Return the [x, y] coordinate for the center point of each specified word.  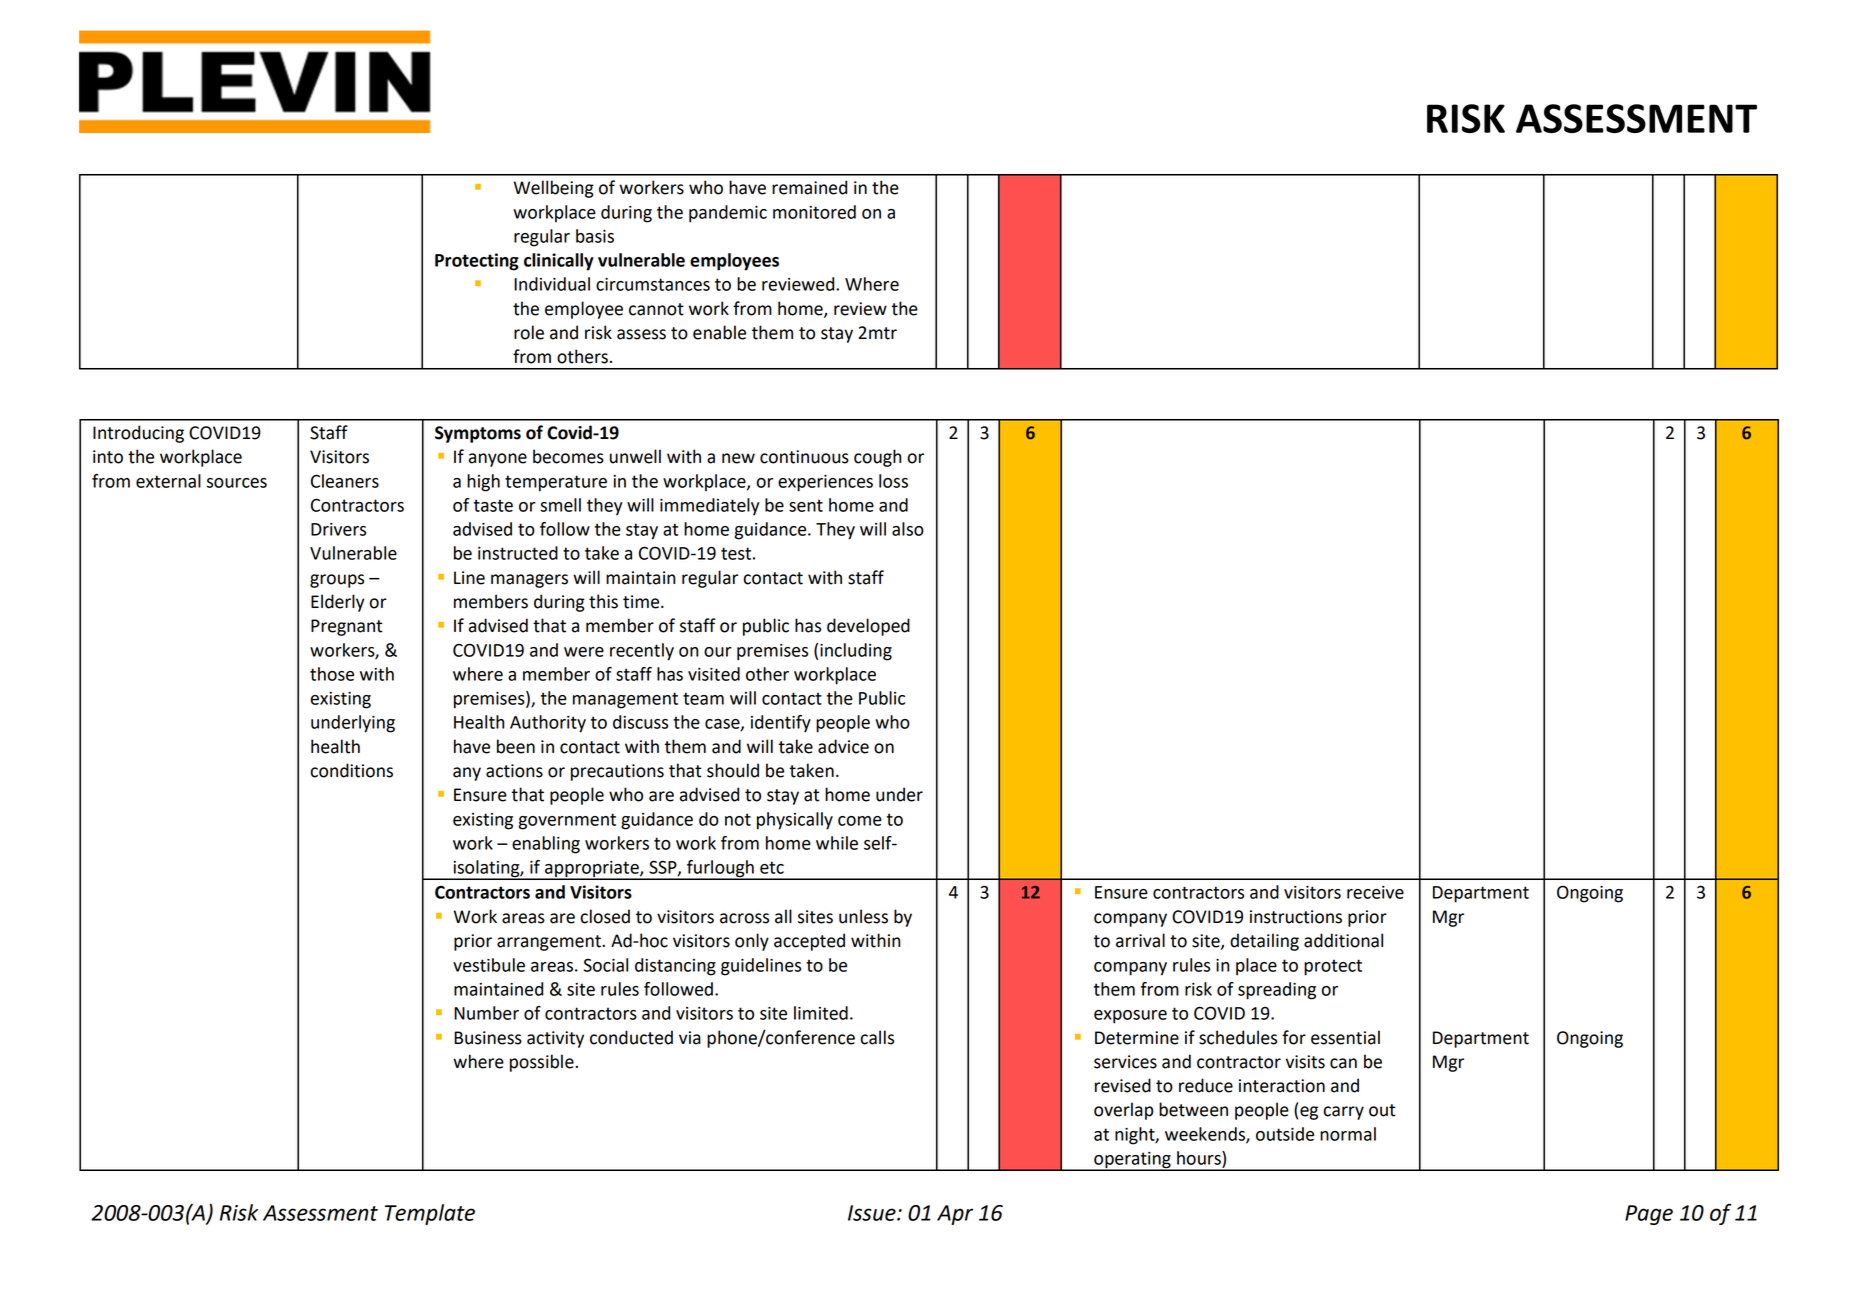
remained [809, 187]
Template [430, 1214]
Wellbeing [554, 189]
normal [1348, 1134]
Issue [873, 1213]
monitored [814, 212]
